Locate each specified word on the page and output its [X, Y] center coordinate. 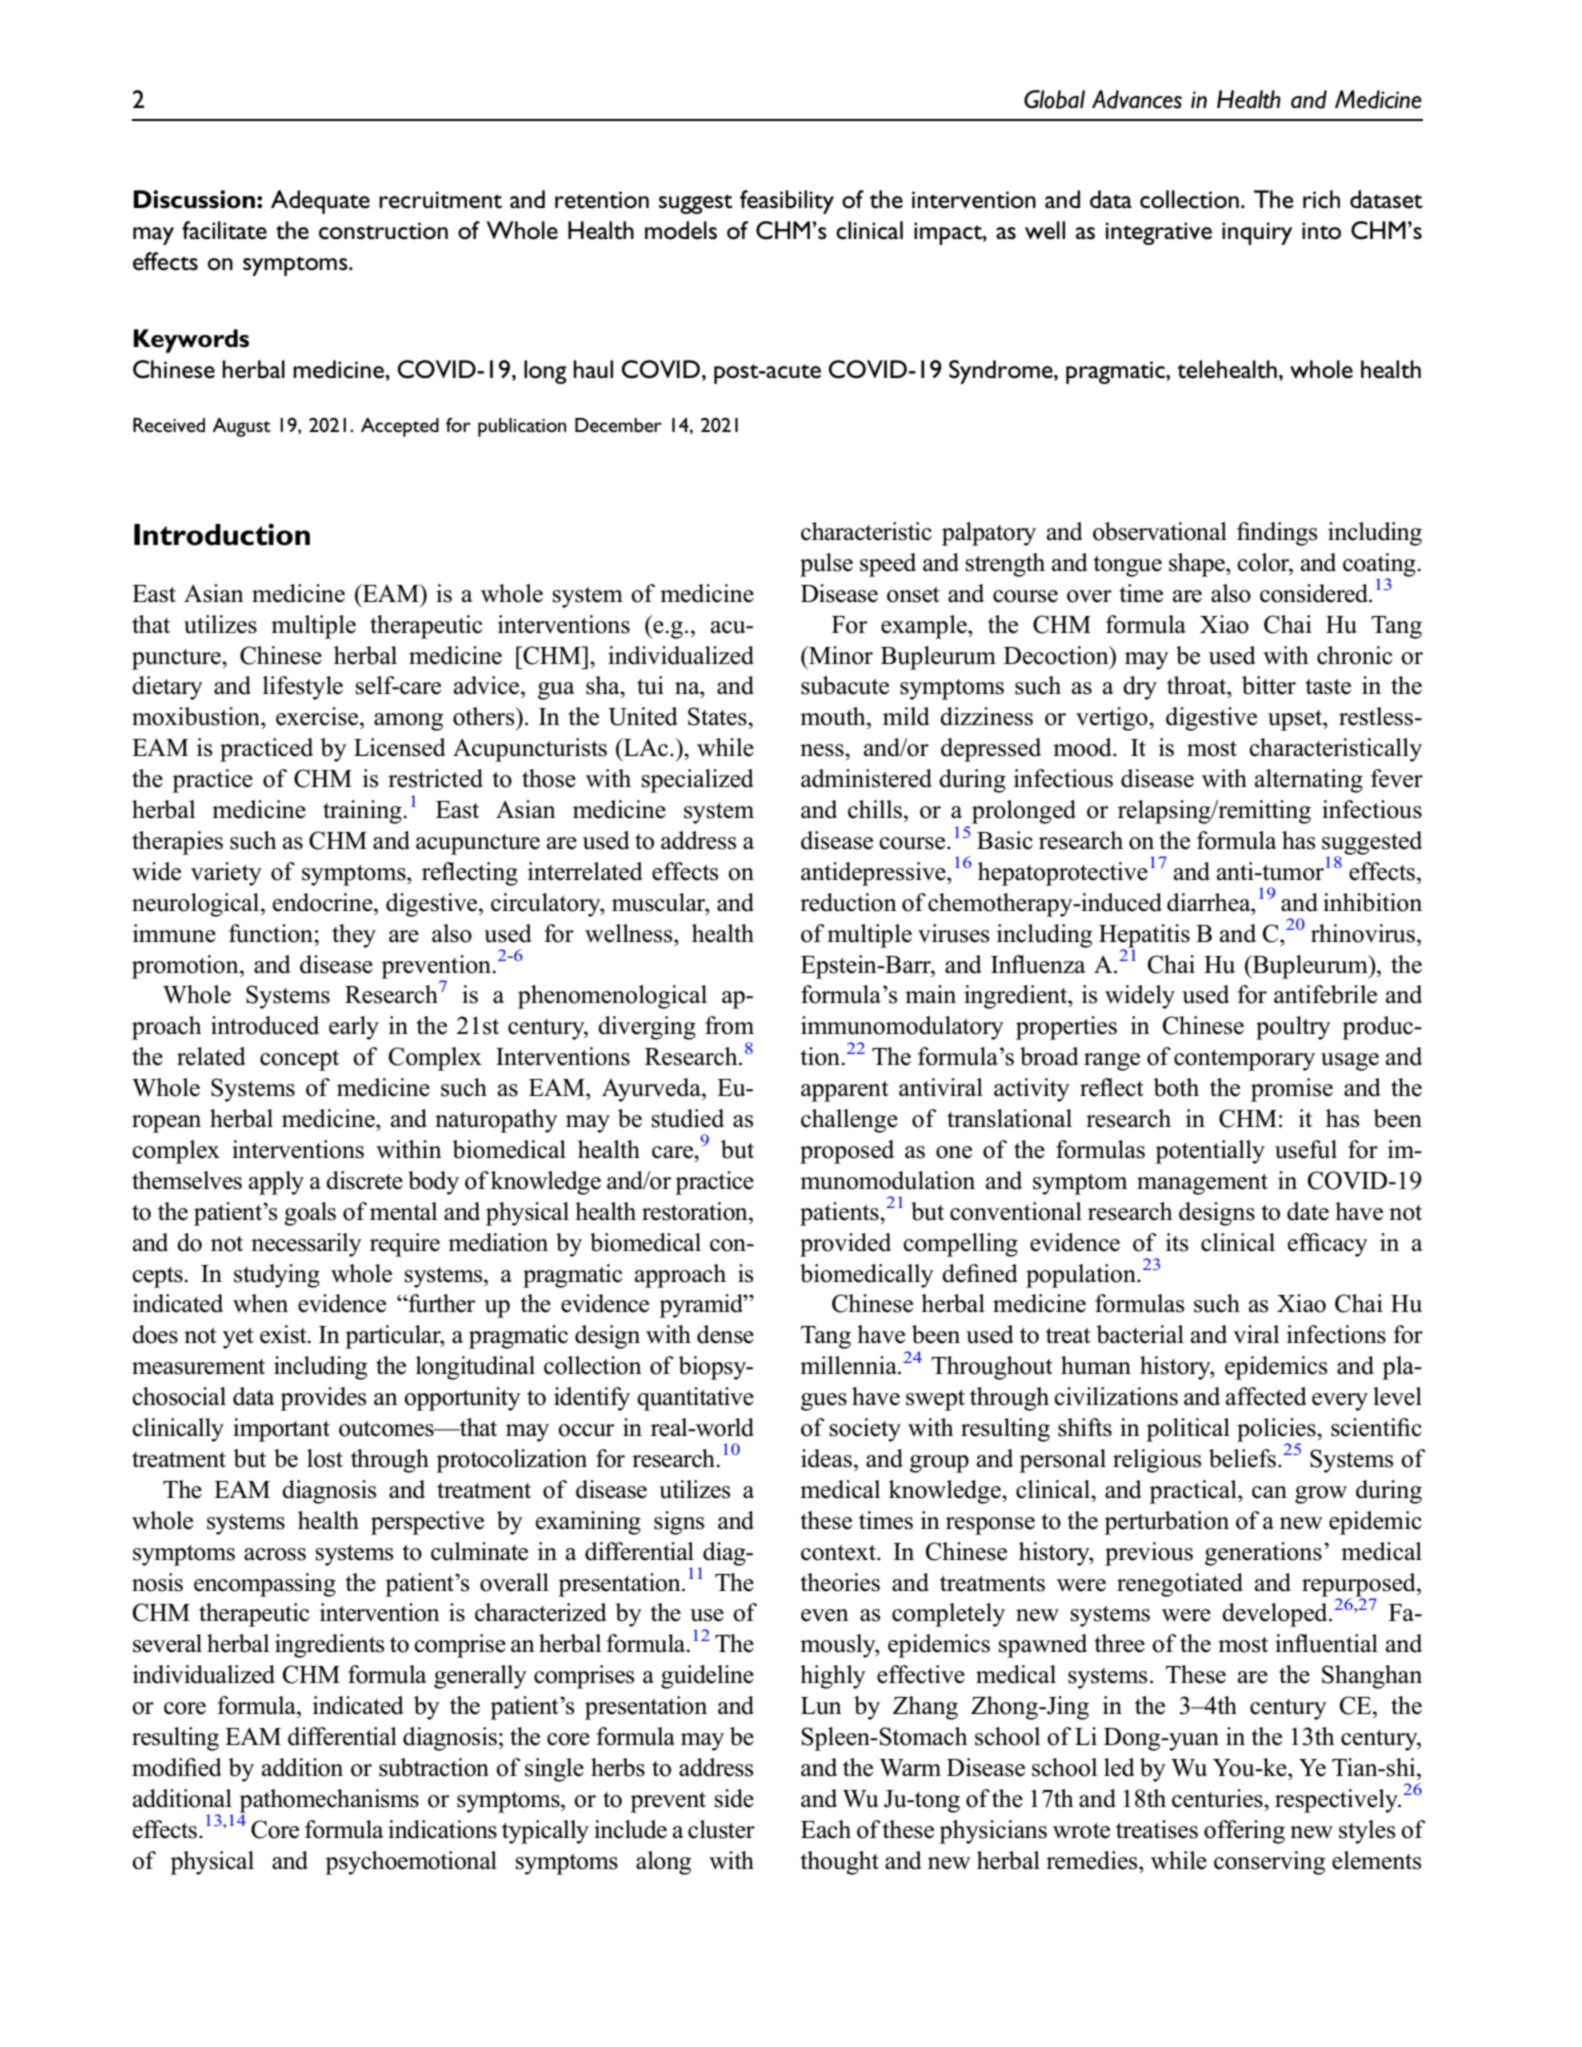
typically [545, 1832]
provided [845, 1245]
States [718, 716]
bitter [1269, 685]
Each [826, 1829]
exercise [318, 716]
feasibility [787, 202]
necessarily [306, 1245]
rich [1321, 199]
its [1177, 1242]
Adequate [320, 202]
